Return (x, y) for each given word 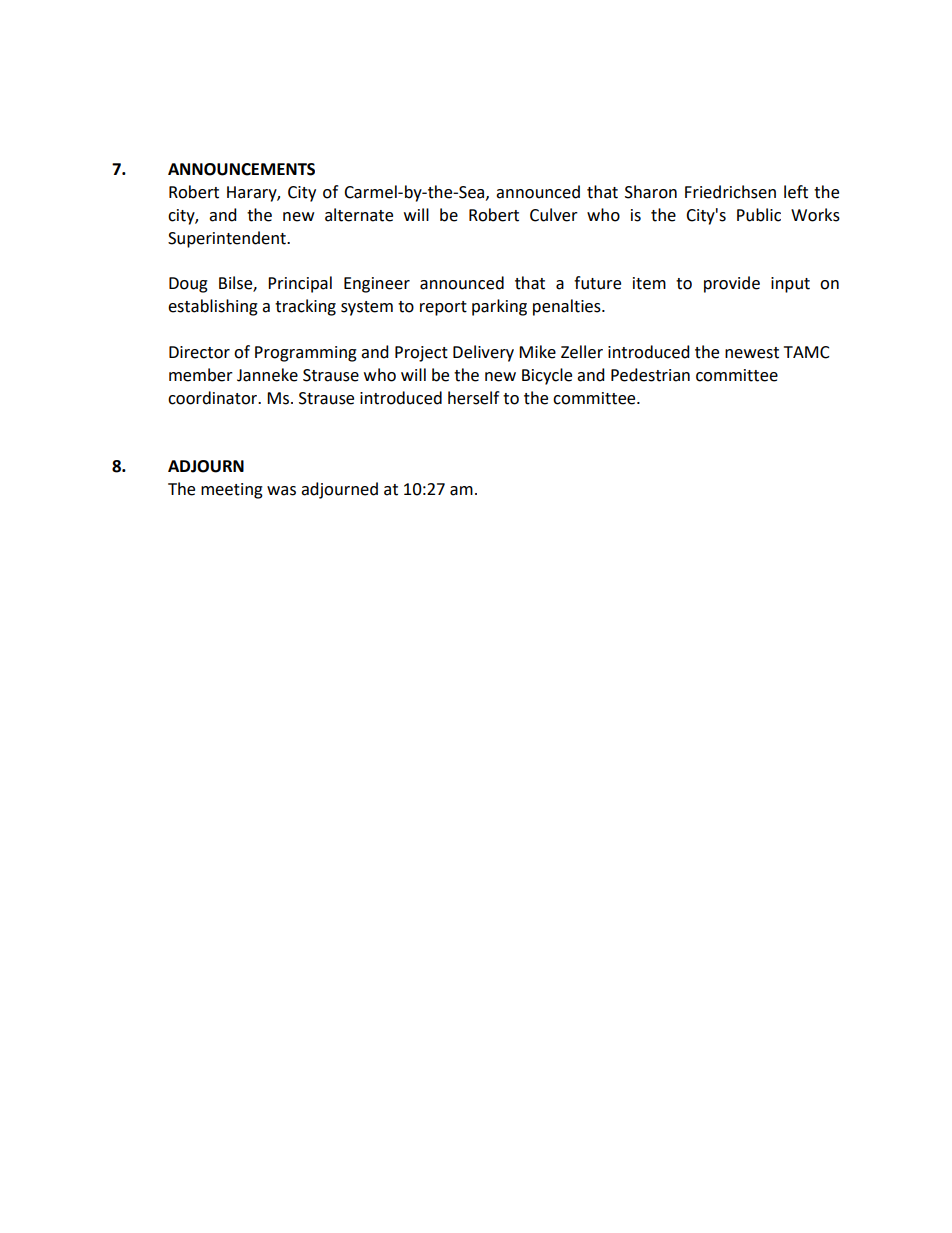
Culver (554, 215)
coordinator (214, 398)
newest (752, 353)
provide (732, 284)
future (597, 283)
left (796, 192)
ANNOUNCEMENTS (241, 169)
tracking (305, 307)
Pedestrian (650, 375)
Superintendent (228, 239)
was (281, 491)
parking (499, 307)
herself (473, 398)
